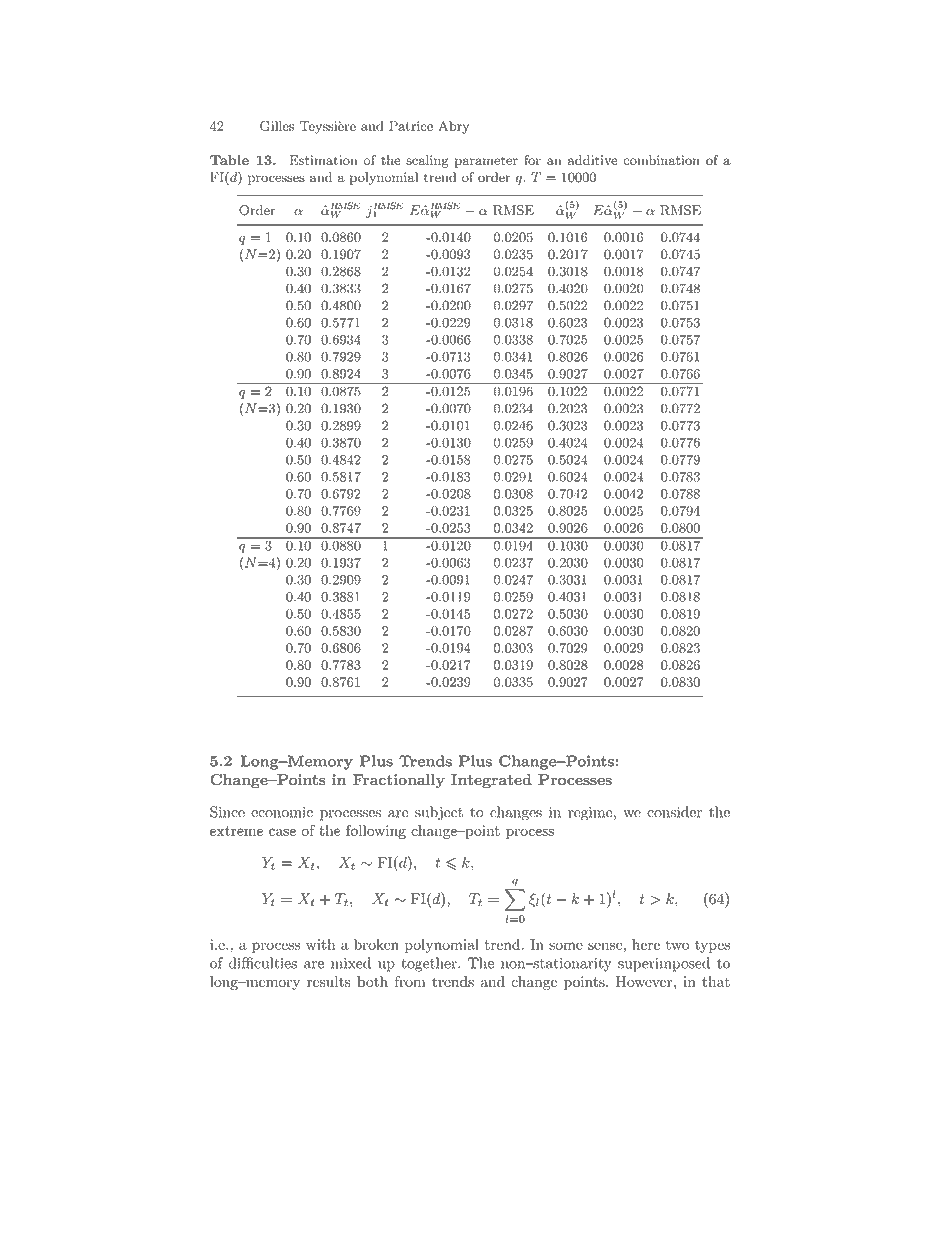 Image resolution: width=952 pixels, height=1233 pixels. What do you see at coordinates (430, 964) in the screenshot?
I see `together` at bounding box center [430, 964].
